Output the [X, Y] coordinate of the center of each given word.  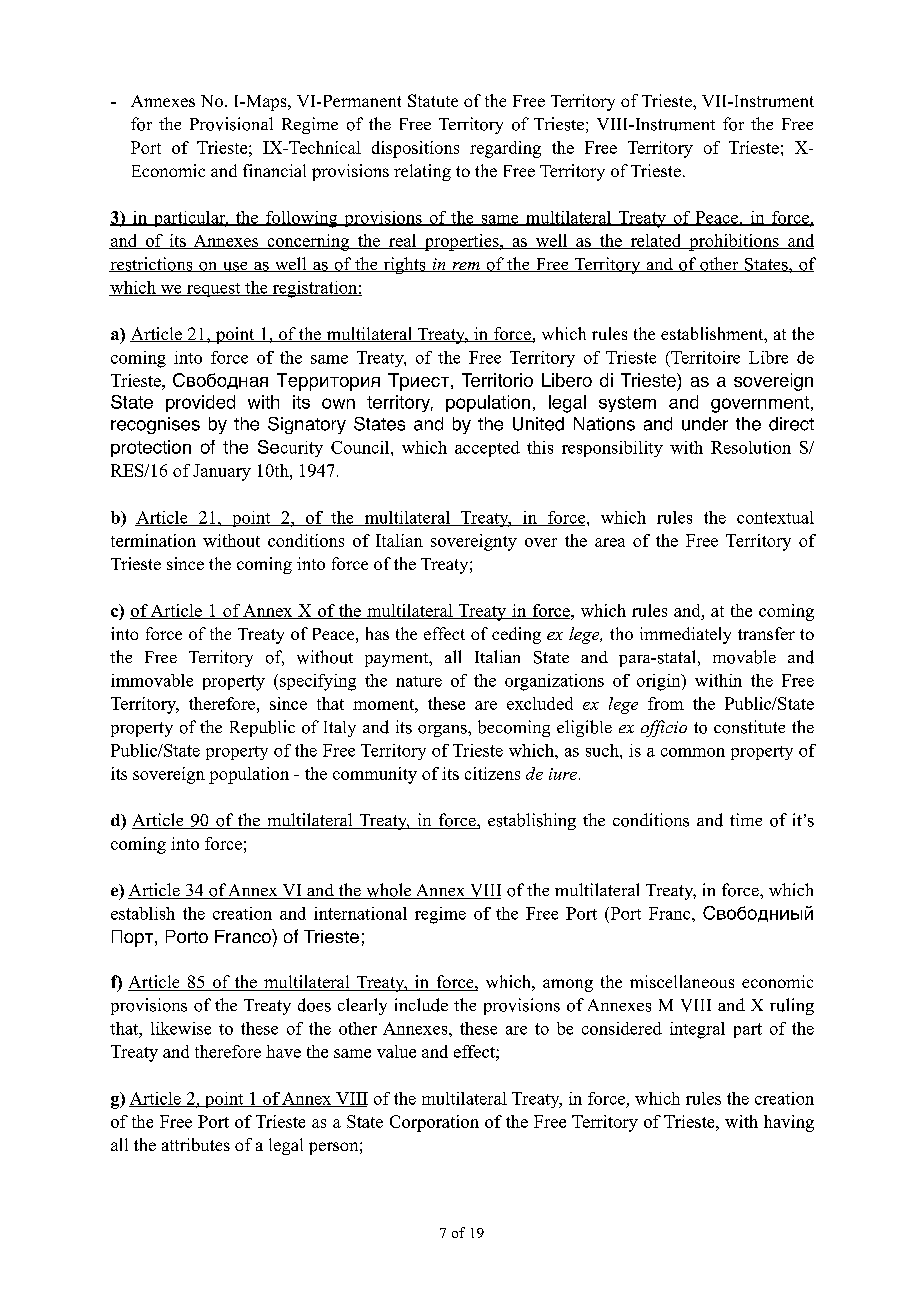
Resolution [751, 447]
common [693, 752]
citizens [492, 773]
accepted [487, 449]
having [789, 1123]
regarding [505, 149]
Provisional [231, 124]
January [222, 472]
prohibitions [734, 242]
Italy [340, 729]
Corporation [434, 1123]
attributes [196, 1144]
